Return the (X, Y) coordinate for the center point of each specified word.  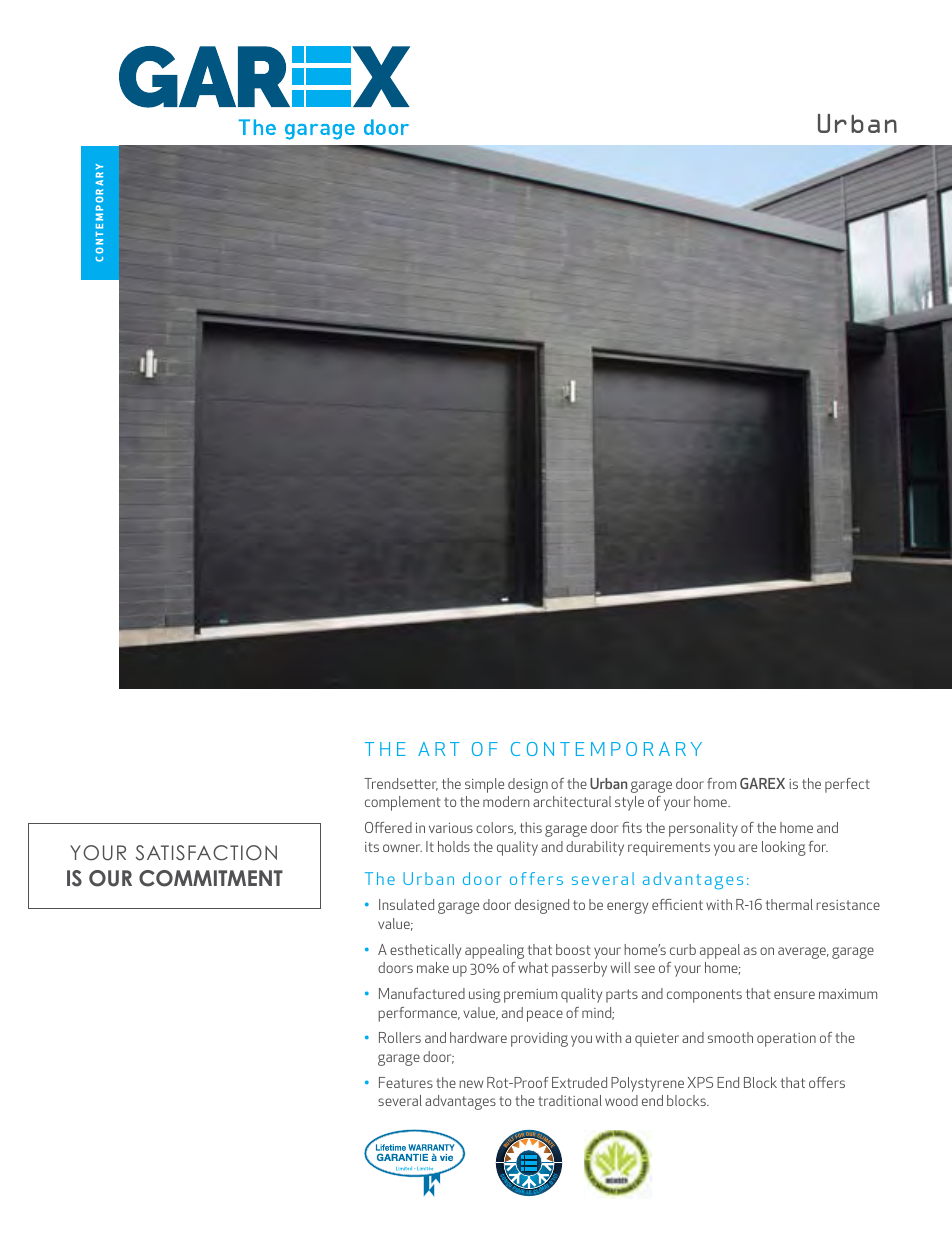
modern (506, 801)
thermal (789, 904)
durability (595, 848)
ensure (794, 995)
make (433, 967)
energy (627, 908)
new (471, 1084)
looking (784, 848)
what (533, 967)
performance (419, 1014)
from (721, 783)
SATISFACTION (206, 853)
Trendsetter (401, 784)
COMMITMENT (211, 878)
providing (539, 1039)
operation (786, 1040)
